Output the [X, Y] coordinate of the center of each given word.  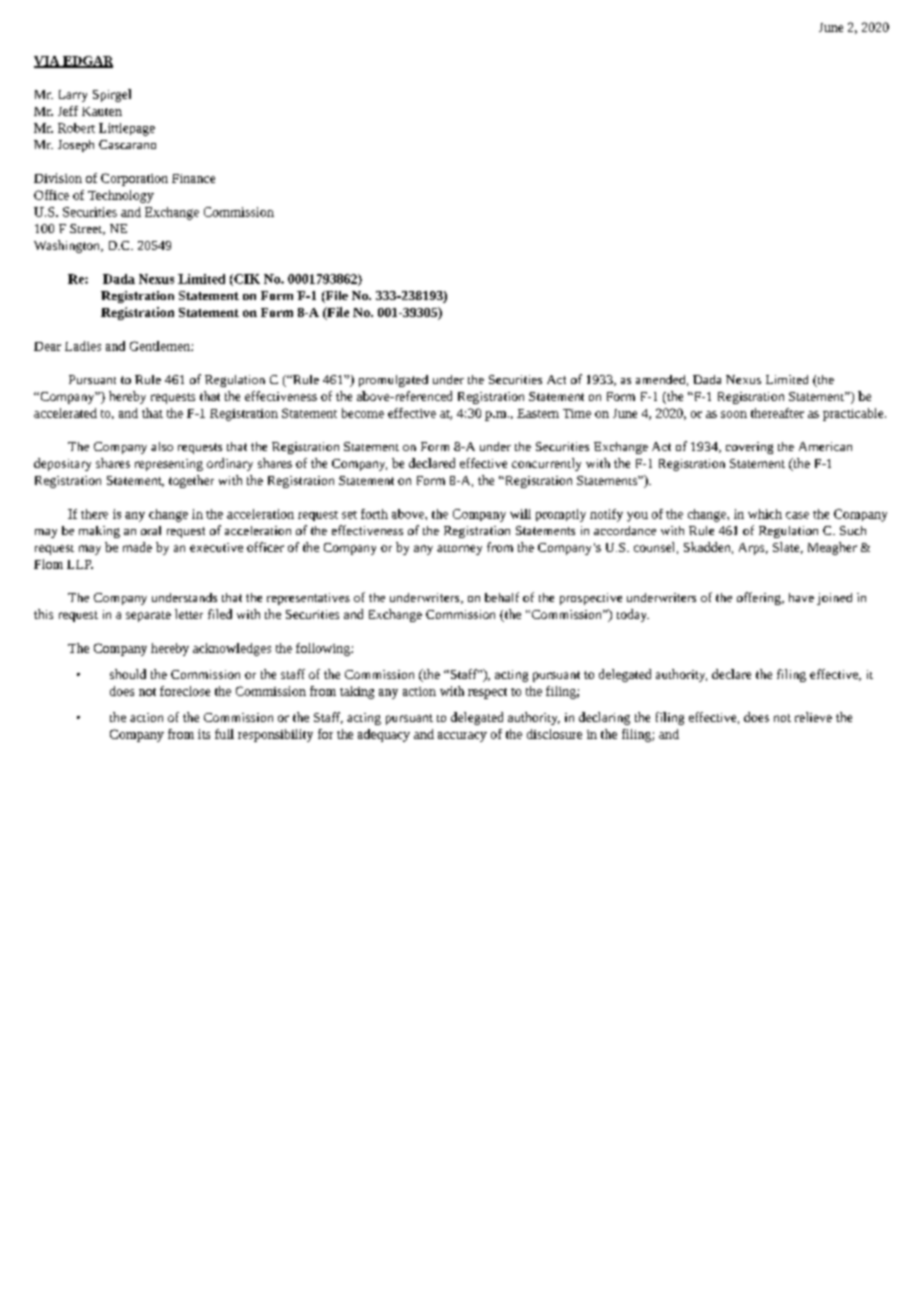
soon [734, 414]
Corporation [134, 179]
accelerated [65, 413]
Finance [193, 178]
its [204, 734]
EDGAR [87, 62]
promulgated [393, 381]
